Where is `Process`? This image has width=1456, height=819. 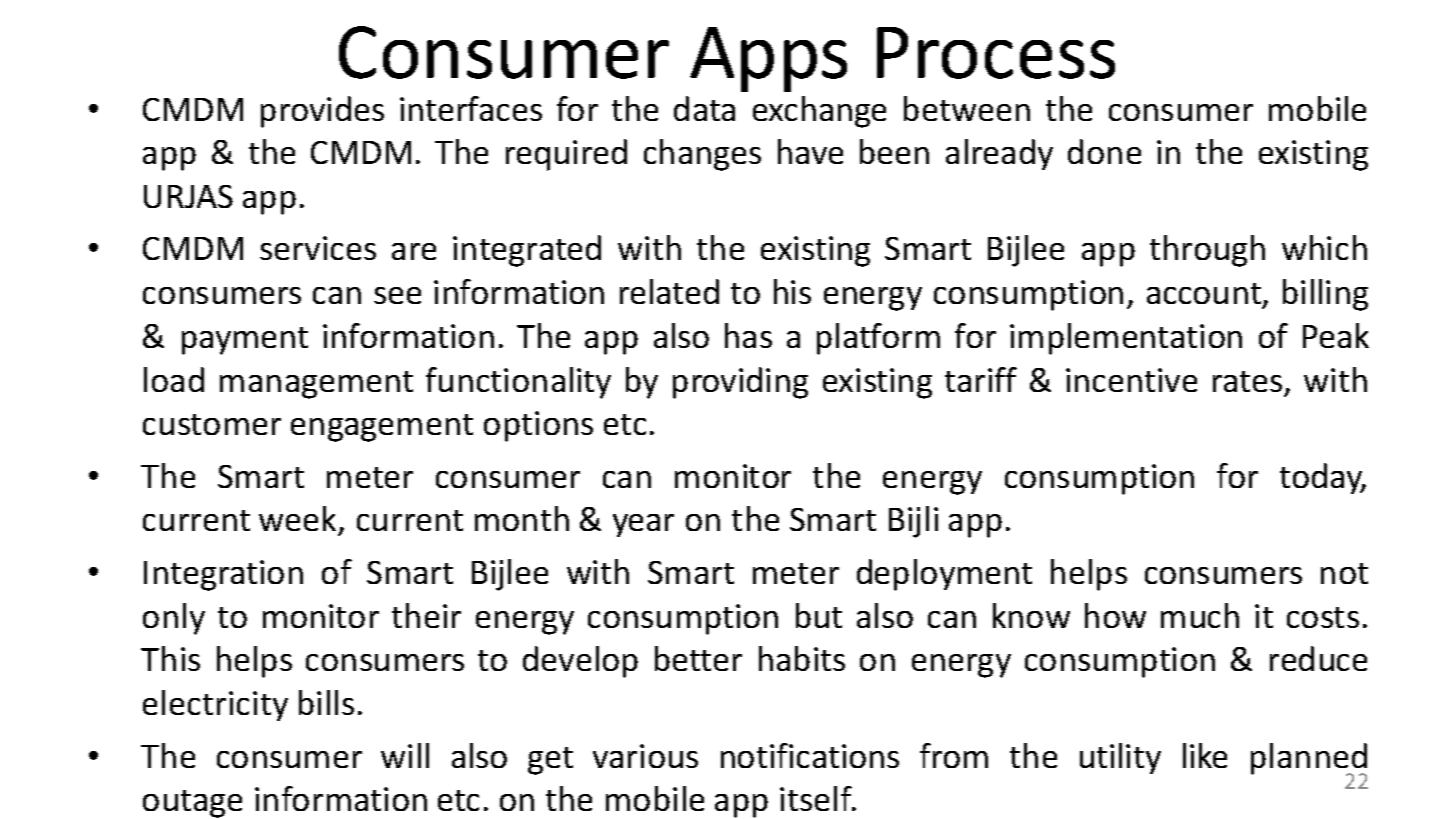 Process is located at coordinates (996, 53).
